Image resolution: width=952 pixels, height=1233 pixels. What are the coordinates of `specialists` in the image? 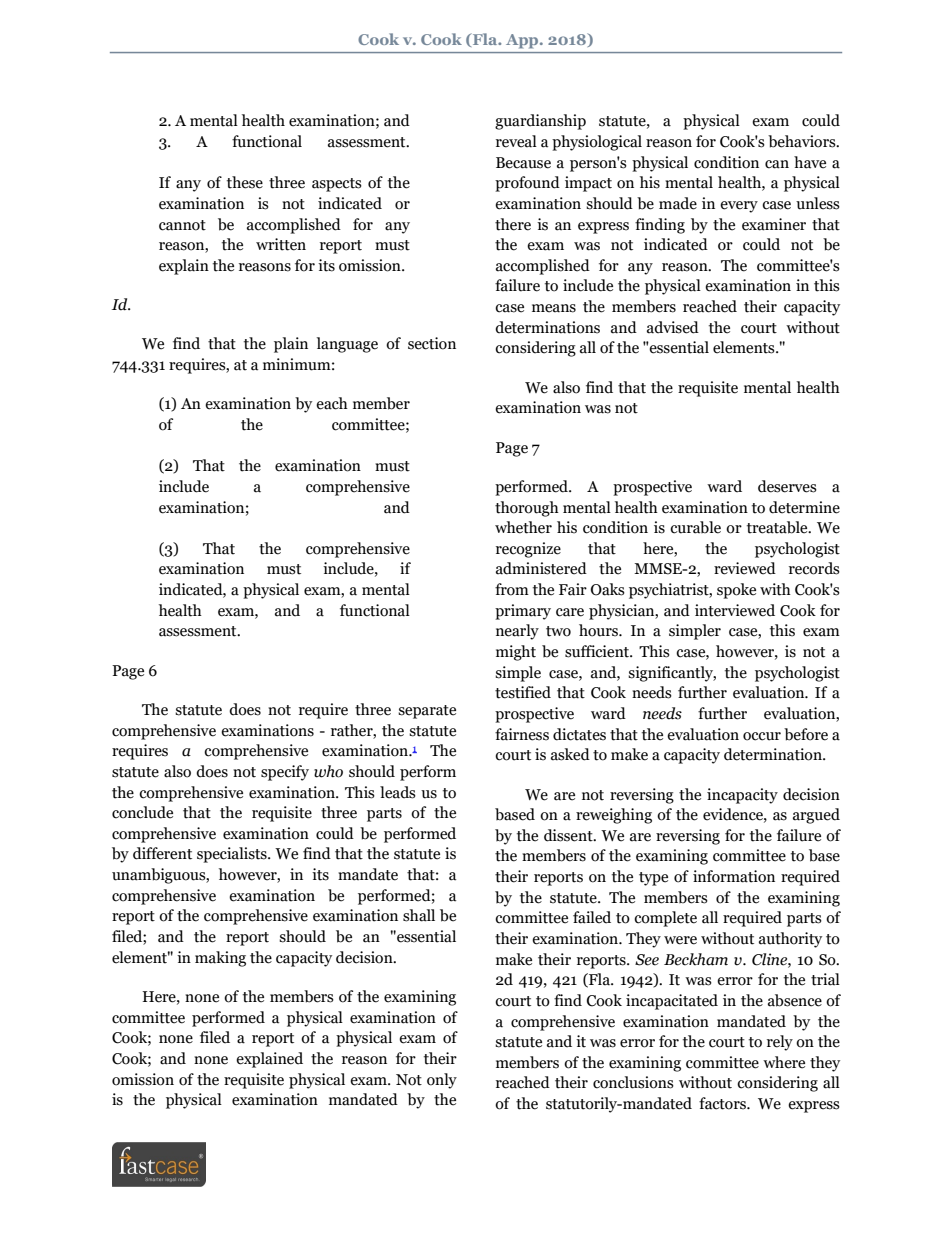 It's located at (233, 855).
